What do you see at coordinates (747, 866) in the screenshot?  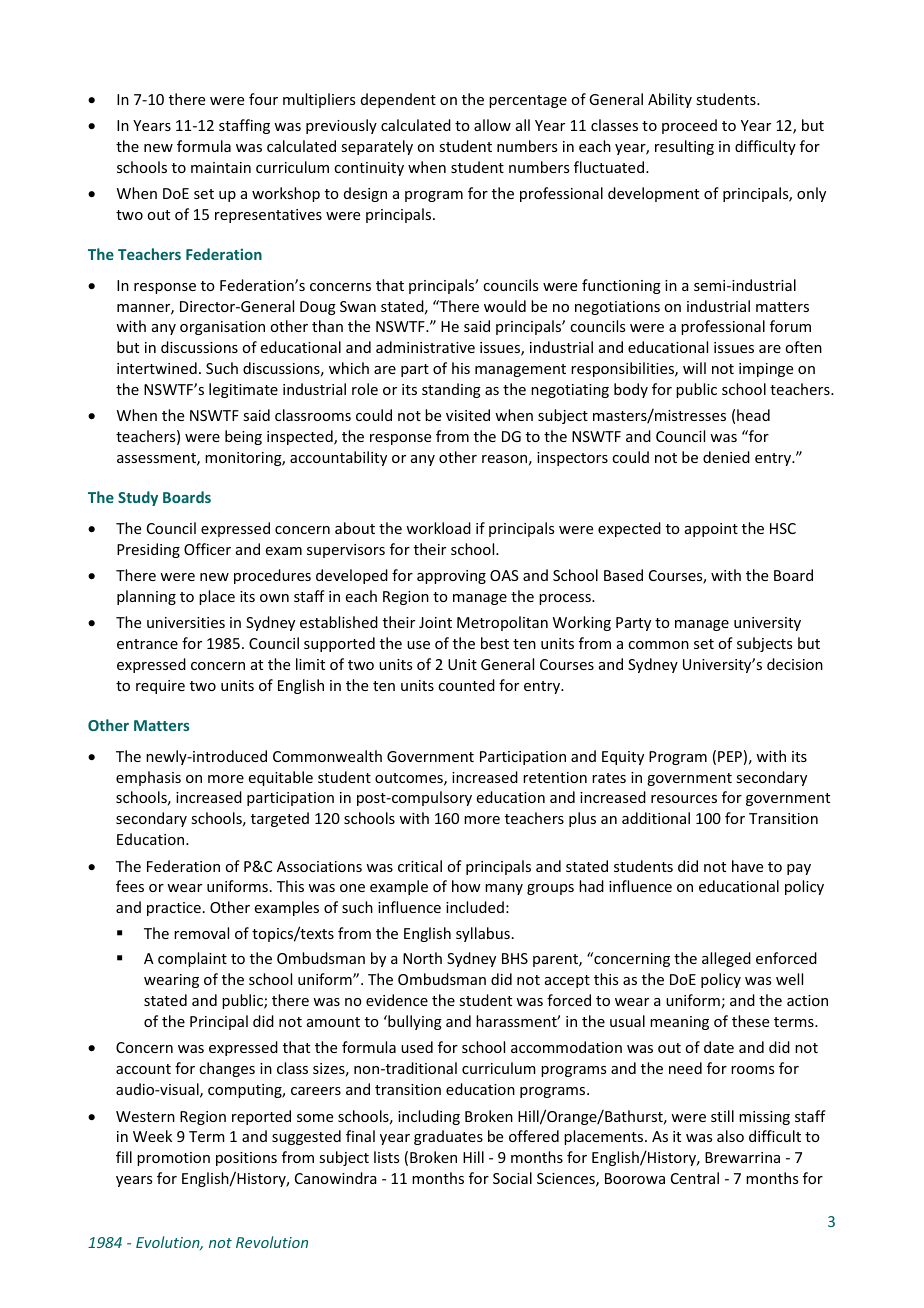 I see `have` at bounding box center [747, 866].
